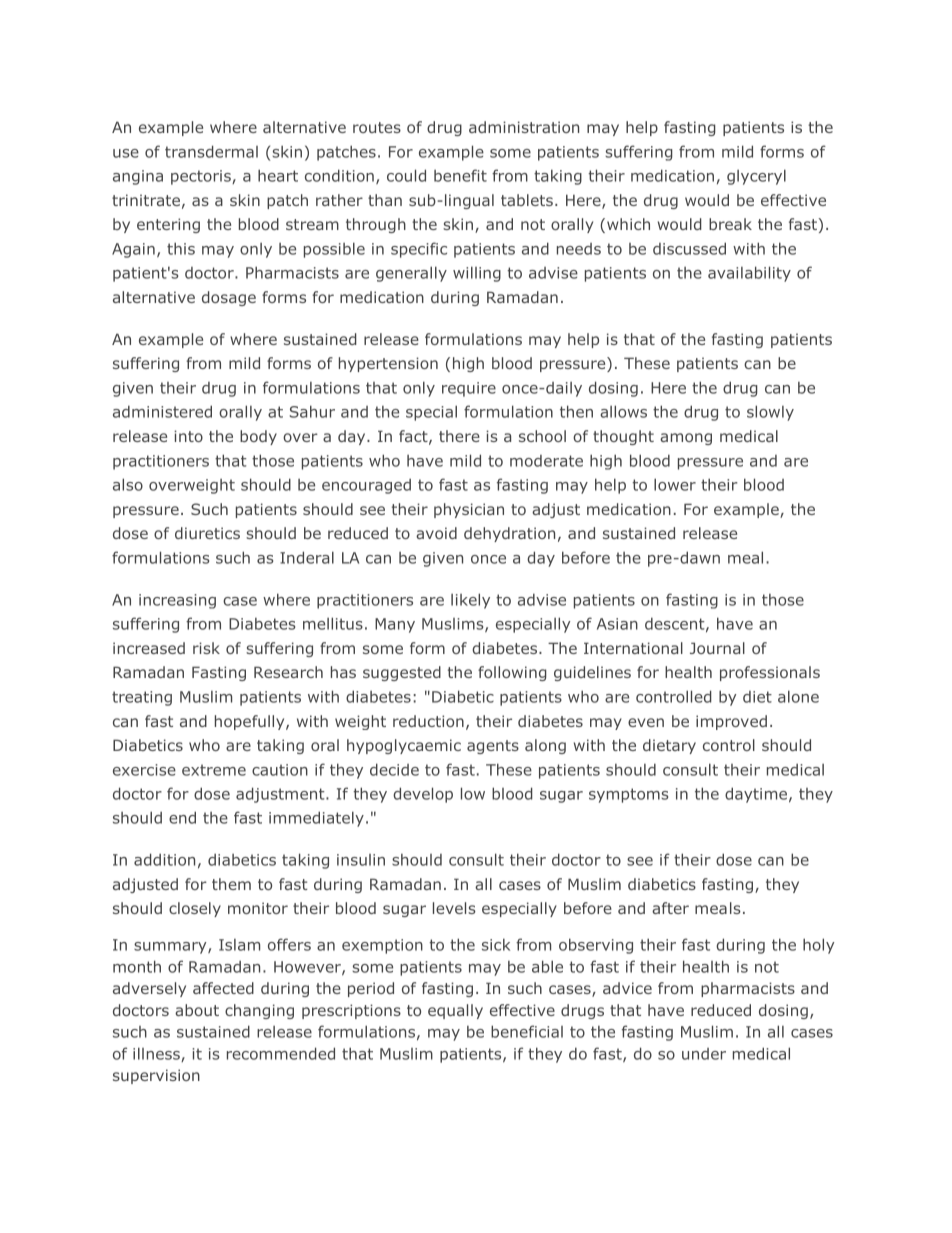 Image resolution: width=952 pixels, height=1233 pixels. I want to click on transdermal, so click(211, 151).
